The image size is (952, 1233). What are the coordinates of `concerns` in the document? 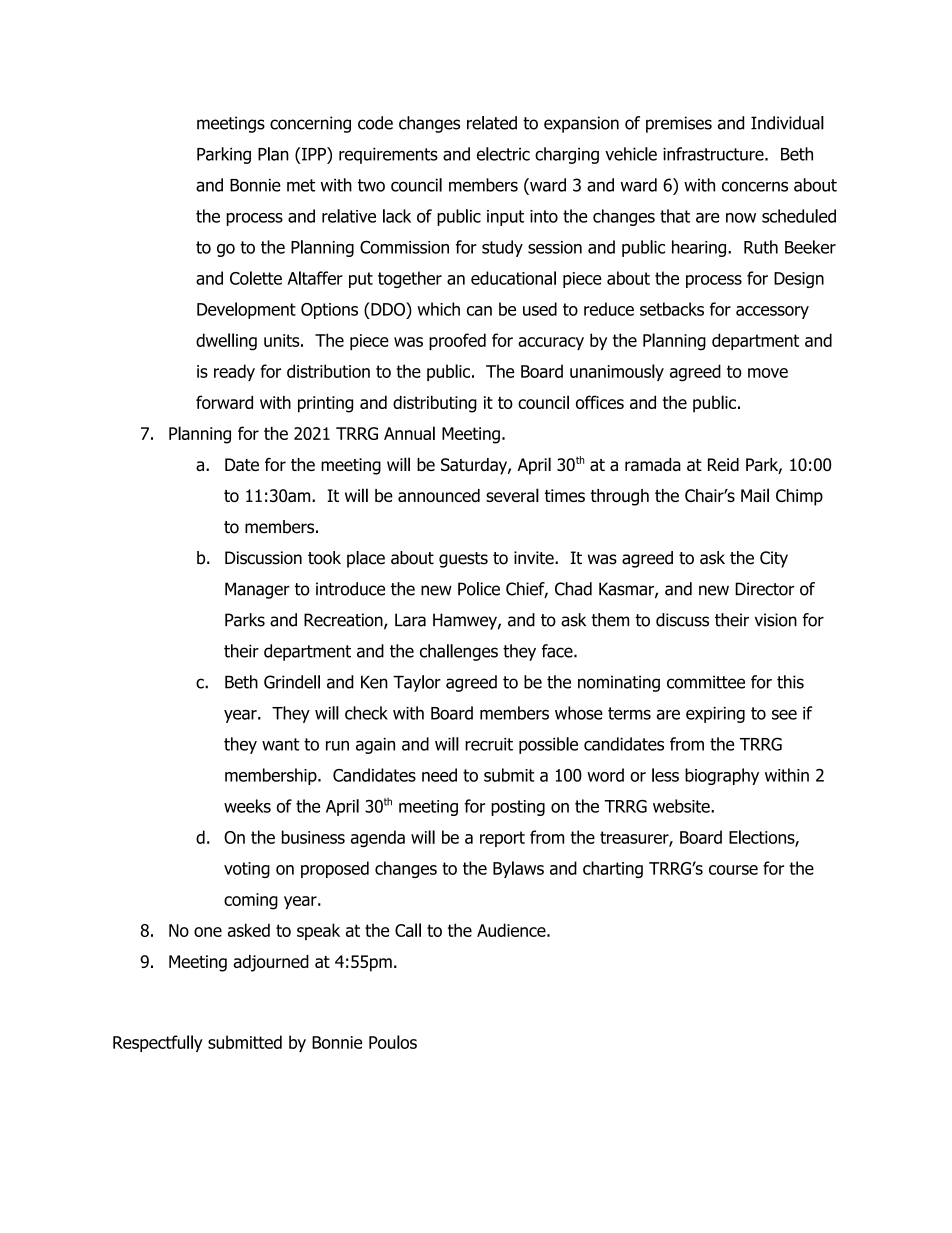 It's located at (755, 186).
